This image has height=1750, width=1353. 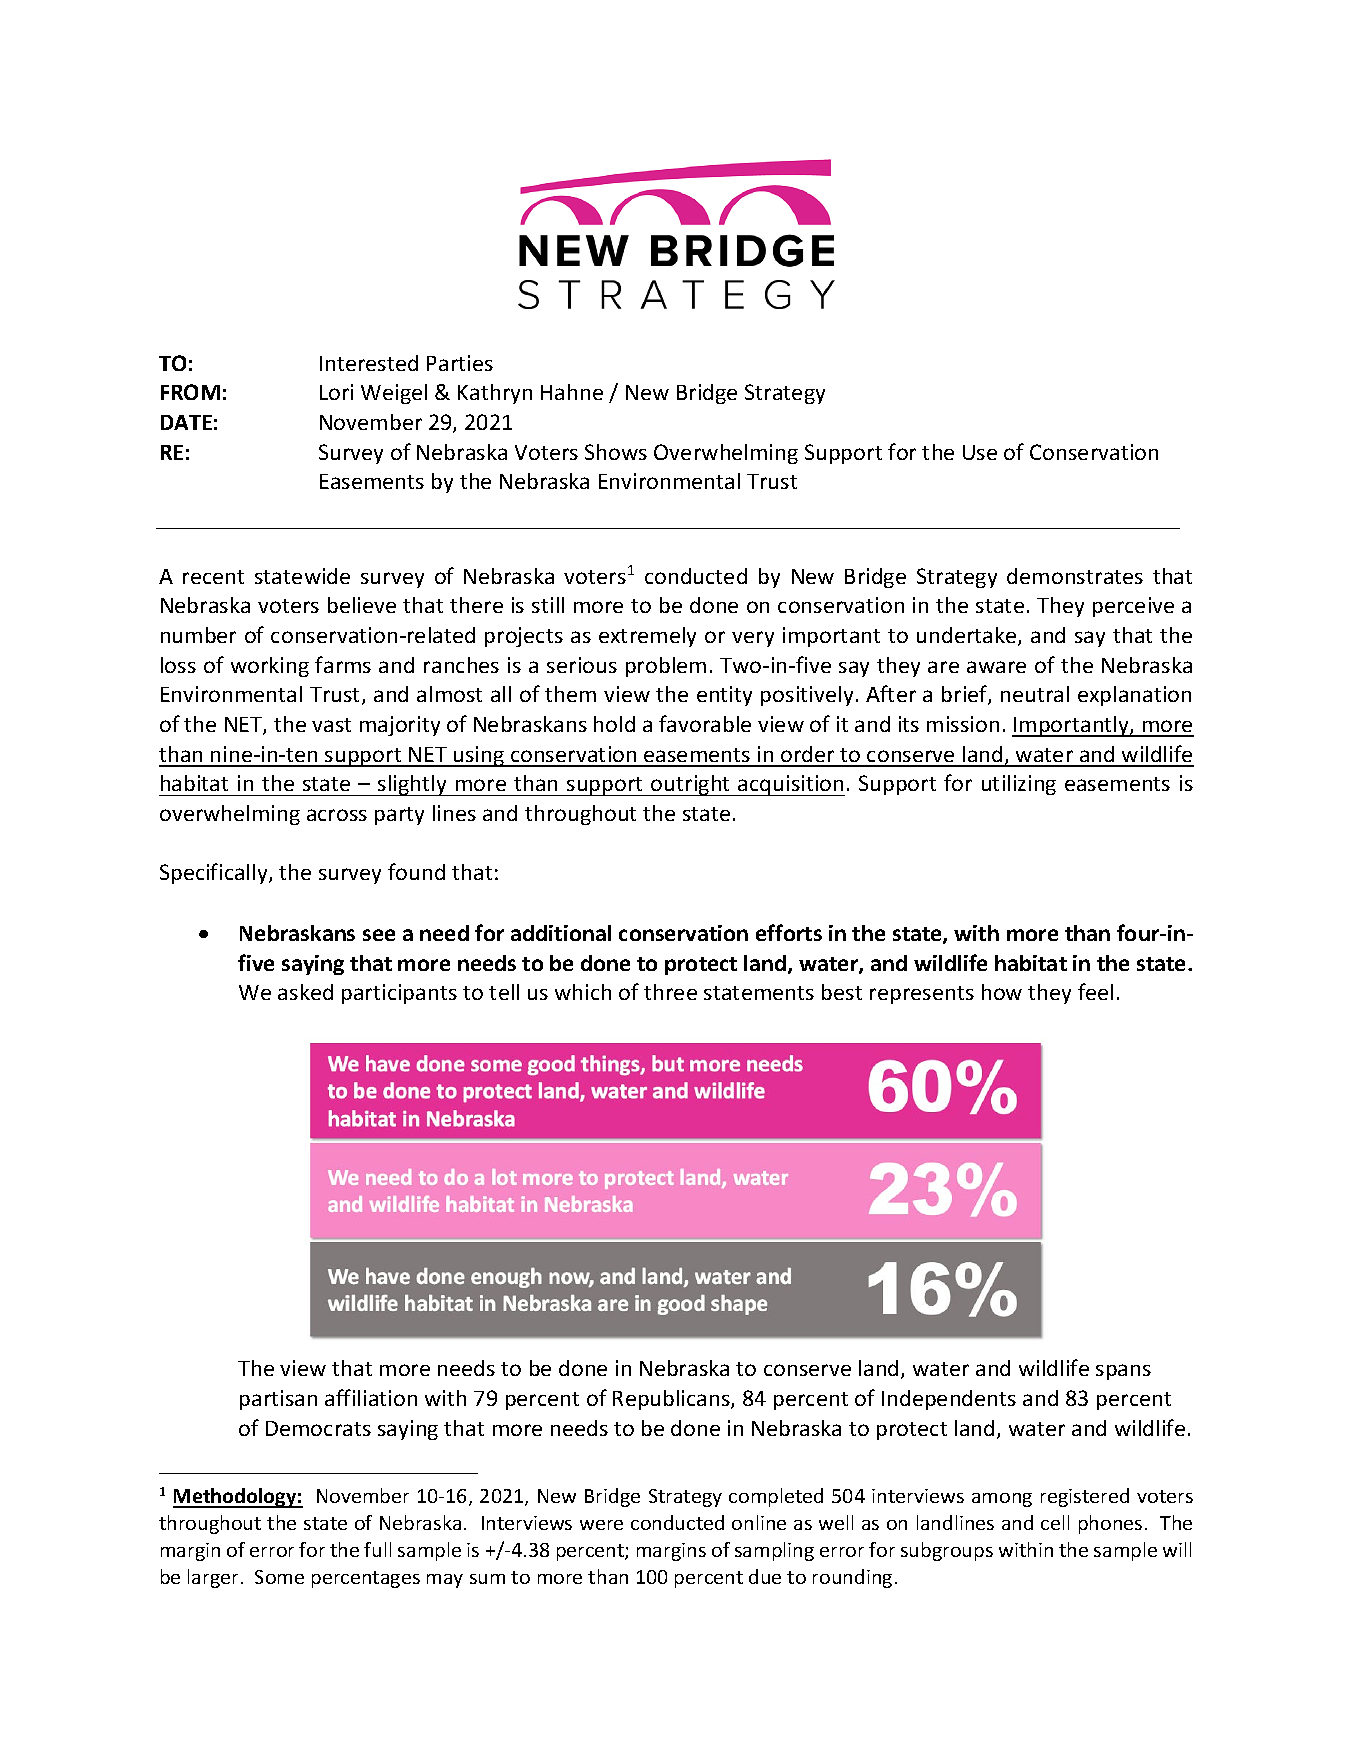 What do you see at coordinates (691, 785) in the image?
I see `outright` at bounding box center [691, 785].
